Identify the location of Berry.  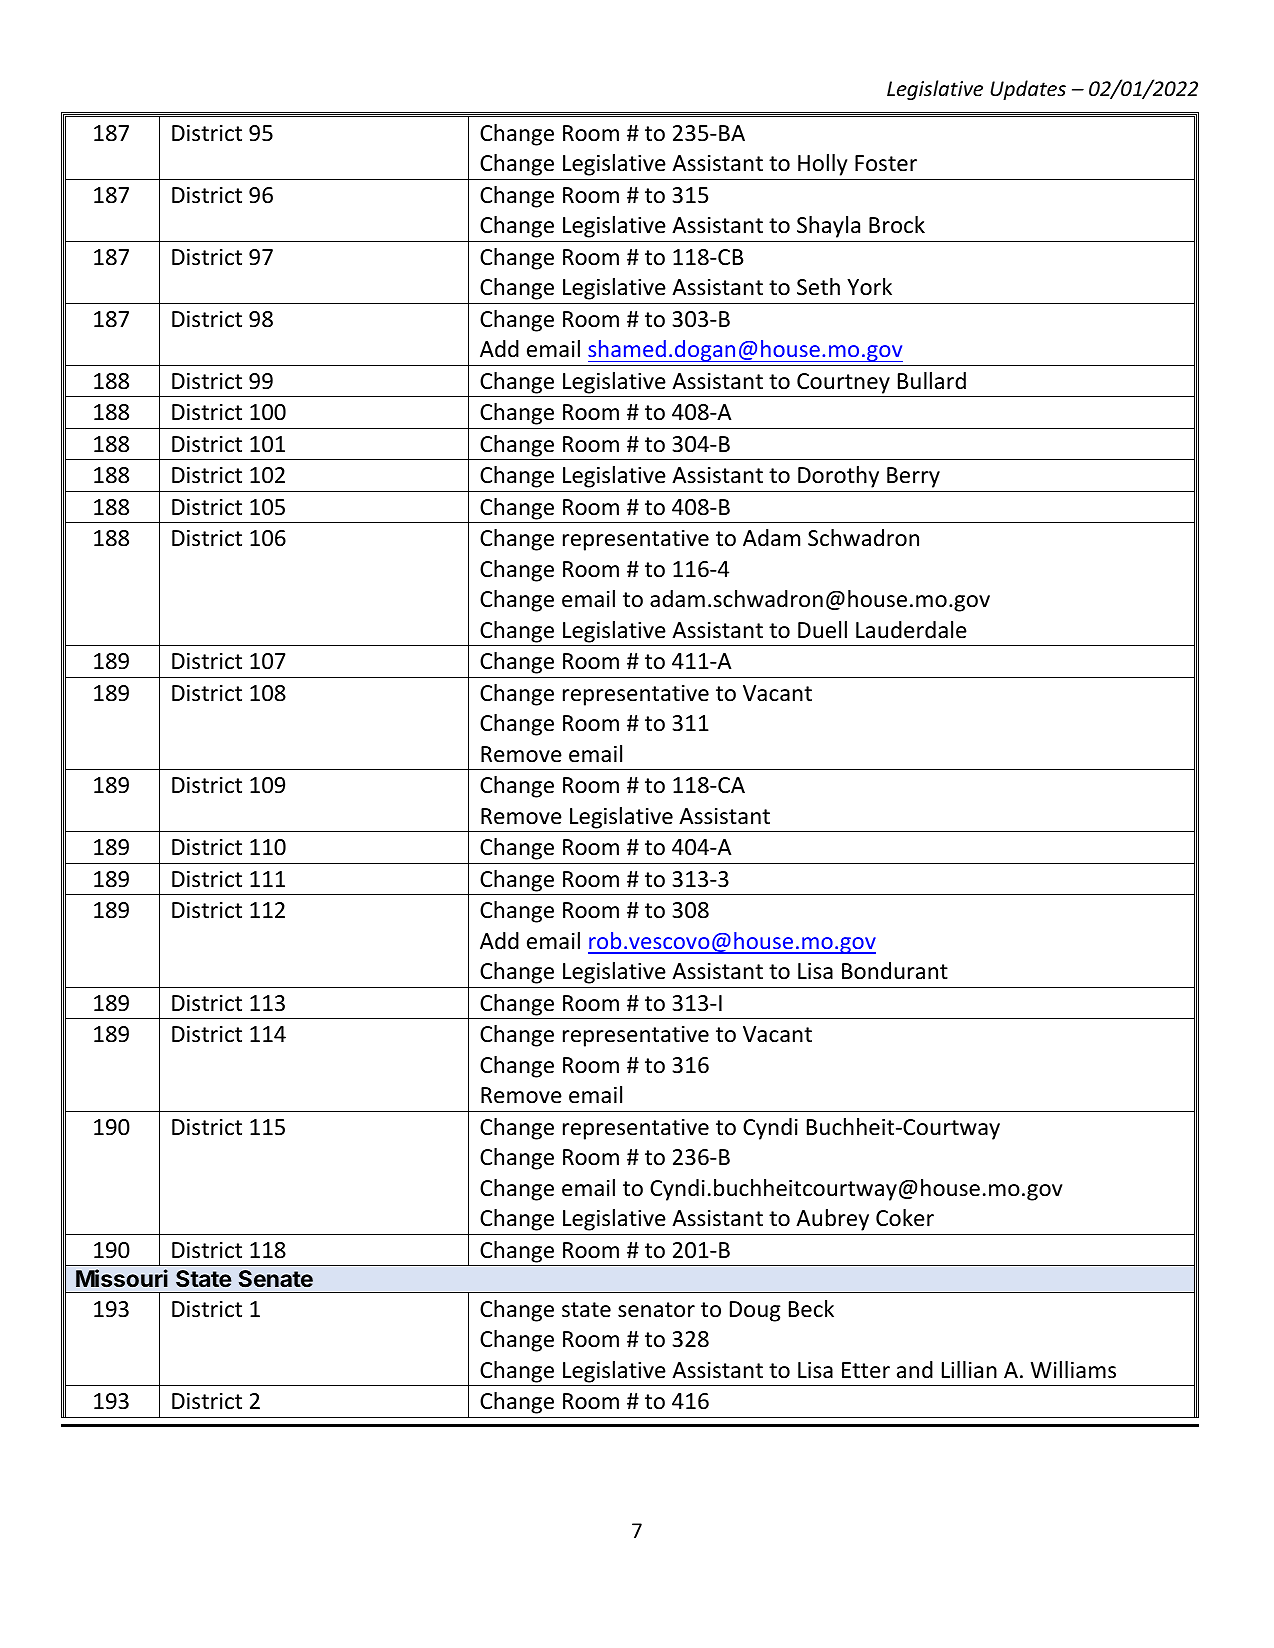
(913, 477).
